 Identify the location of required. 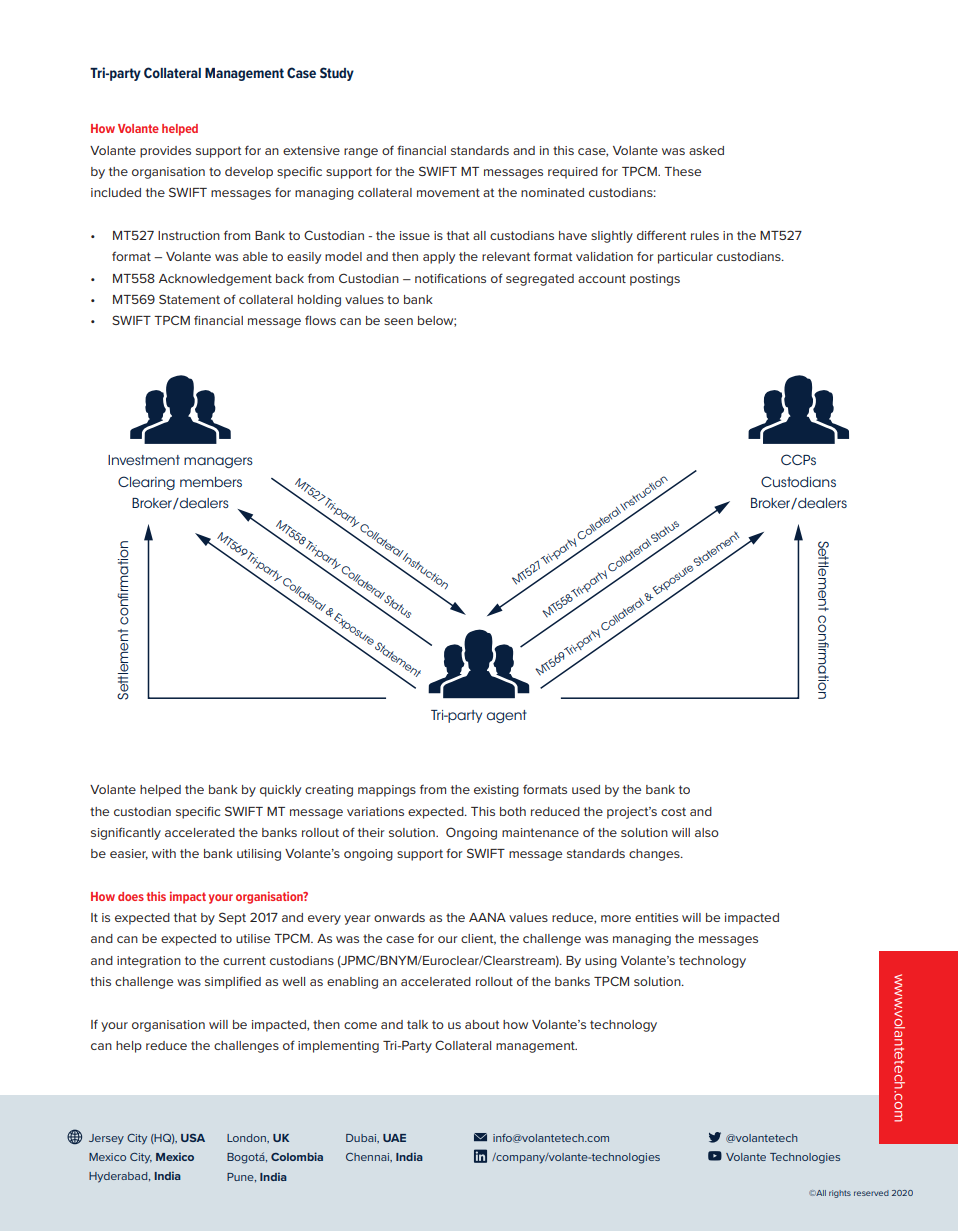
(573, 173).
